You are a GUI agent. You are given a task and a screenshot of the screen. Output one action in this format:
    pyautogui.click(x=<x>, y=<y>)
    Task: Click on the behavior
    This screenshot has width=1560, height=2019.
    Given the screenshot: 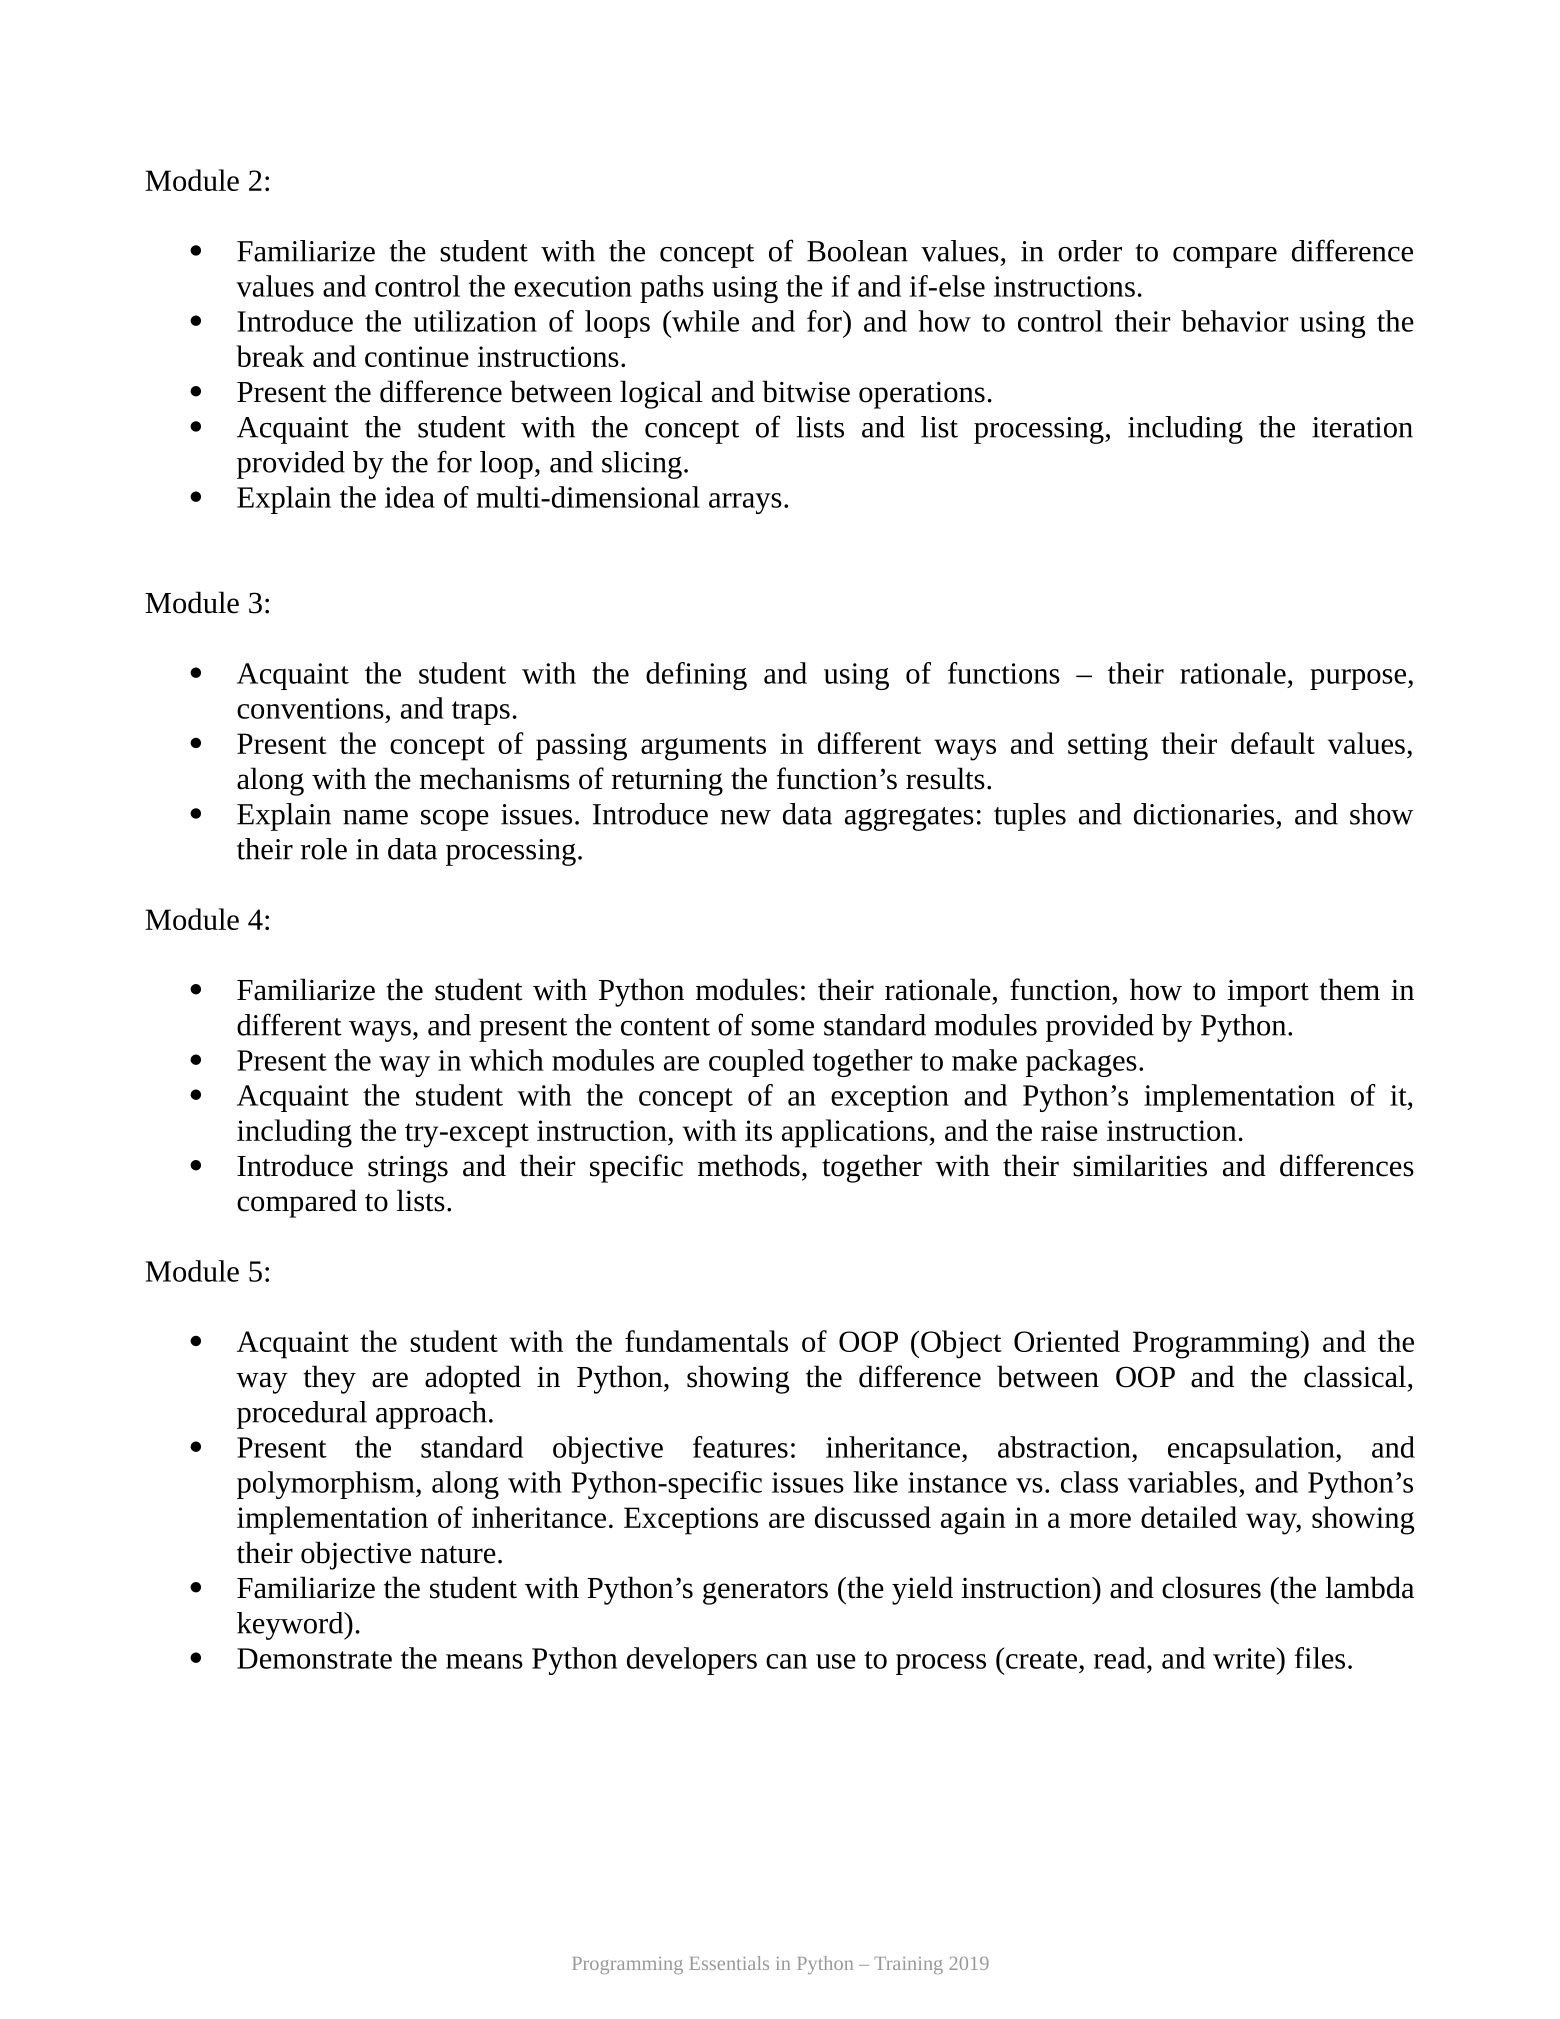 What is the action you would take?
    pyautogui.click(x=1234, y=321)
